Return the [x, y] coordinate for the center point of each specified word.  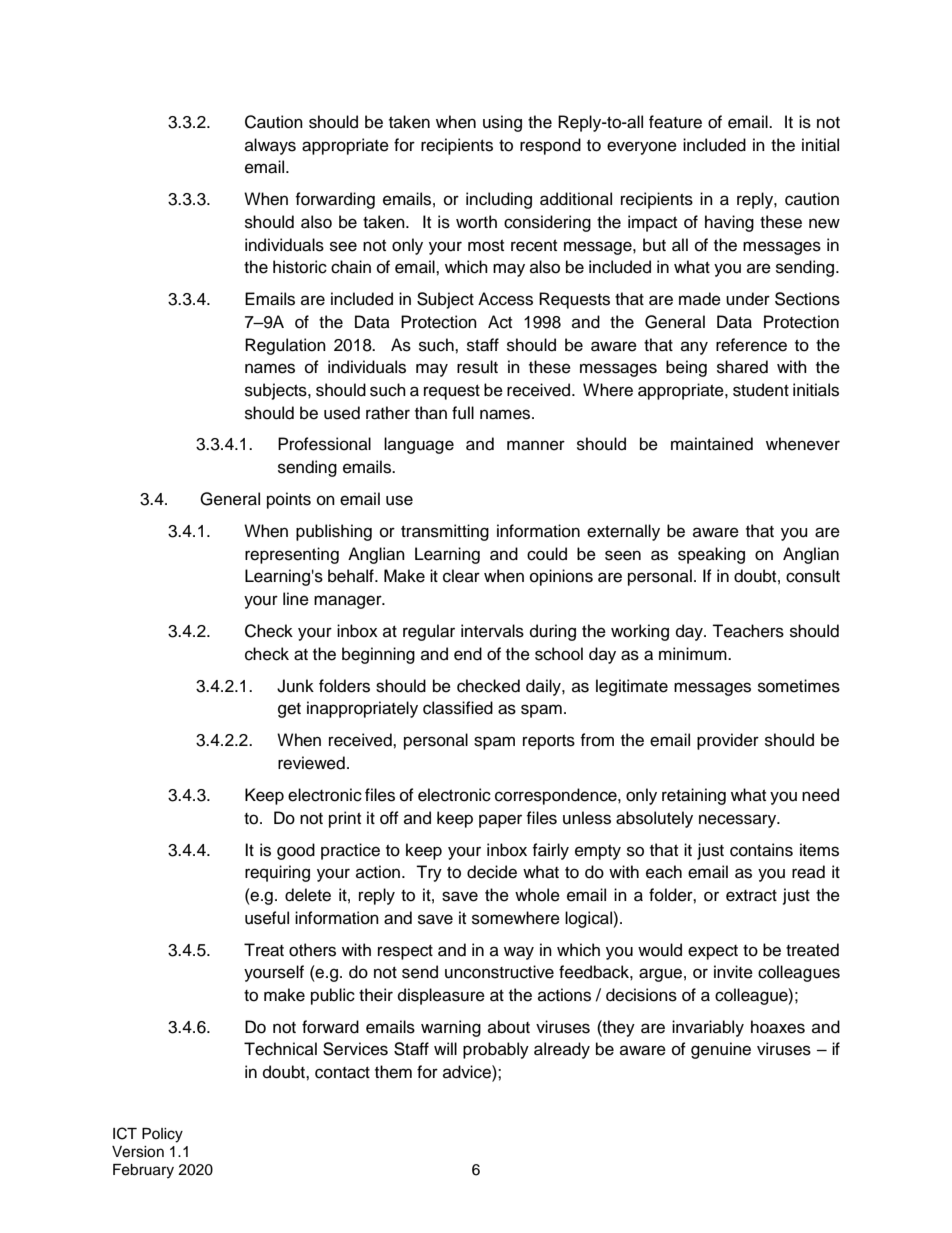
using [502, 123]
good [296, 851]
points [289, 500]
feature [675, 122]
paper [500, 821]
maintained [712, 444]
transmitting [445, 532]
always [270, 146]
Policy [162, 1135]
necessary [739, 821]
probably [496, 1050]
